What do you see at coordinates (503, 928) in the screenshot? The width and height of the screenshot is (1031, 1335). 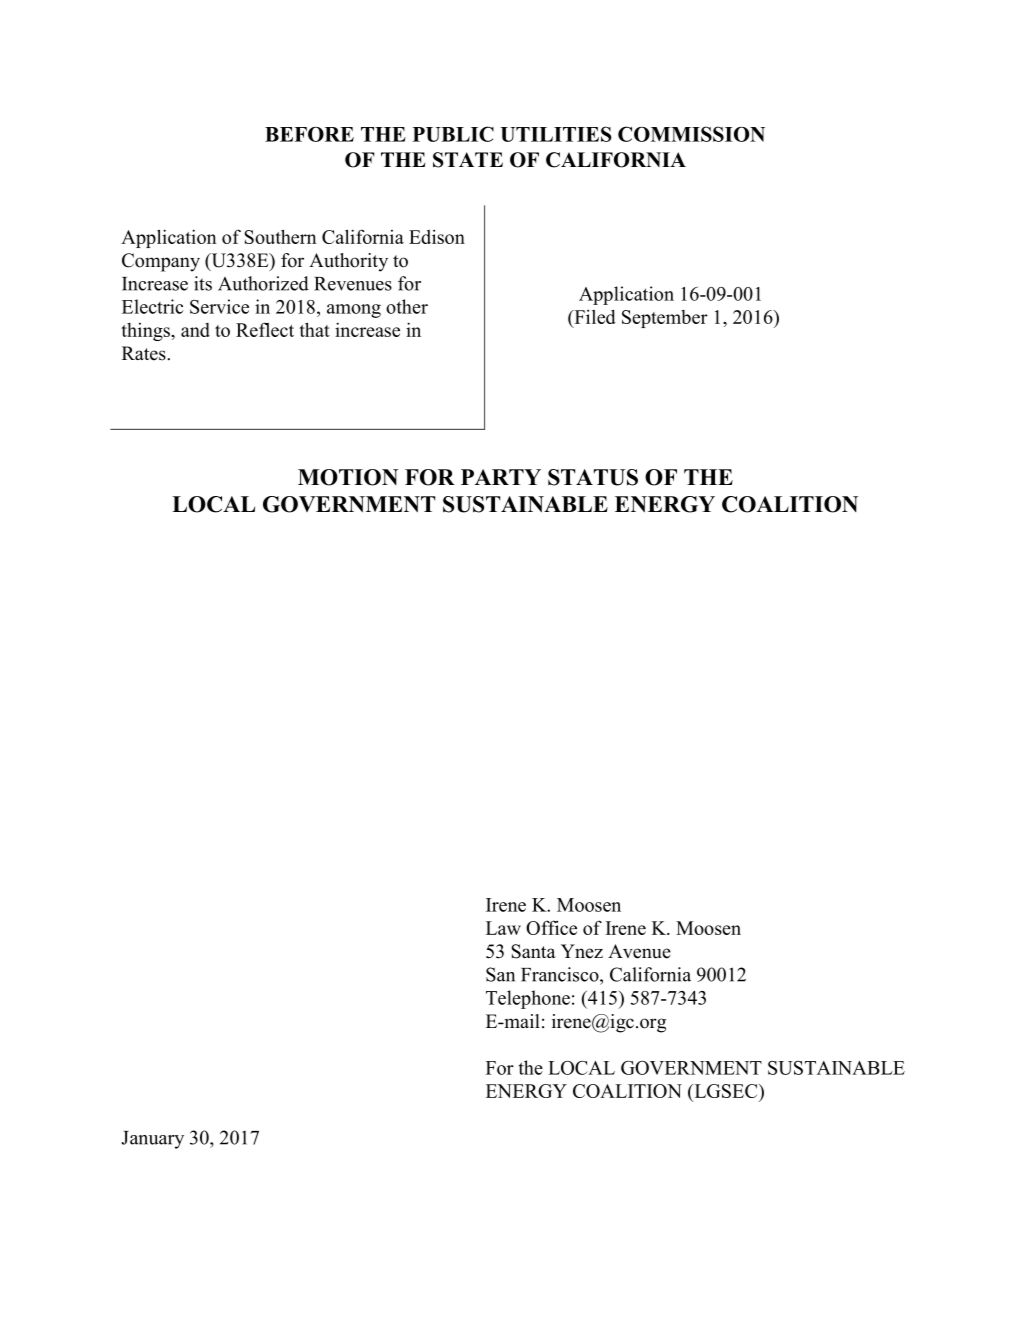 I see `Law` at bounding box center [503, 928].
